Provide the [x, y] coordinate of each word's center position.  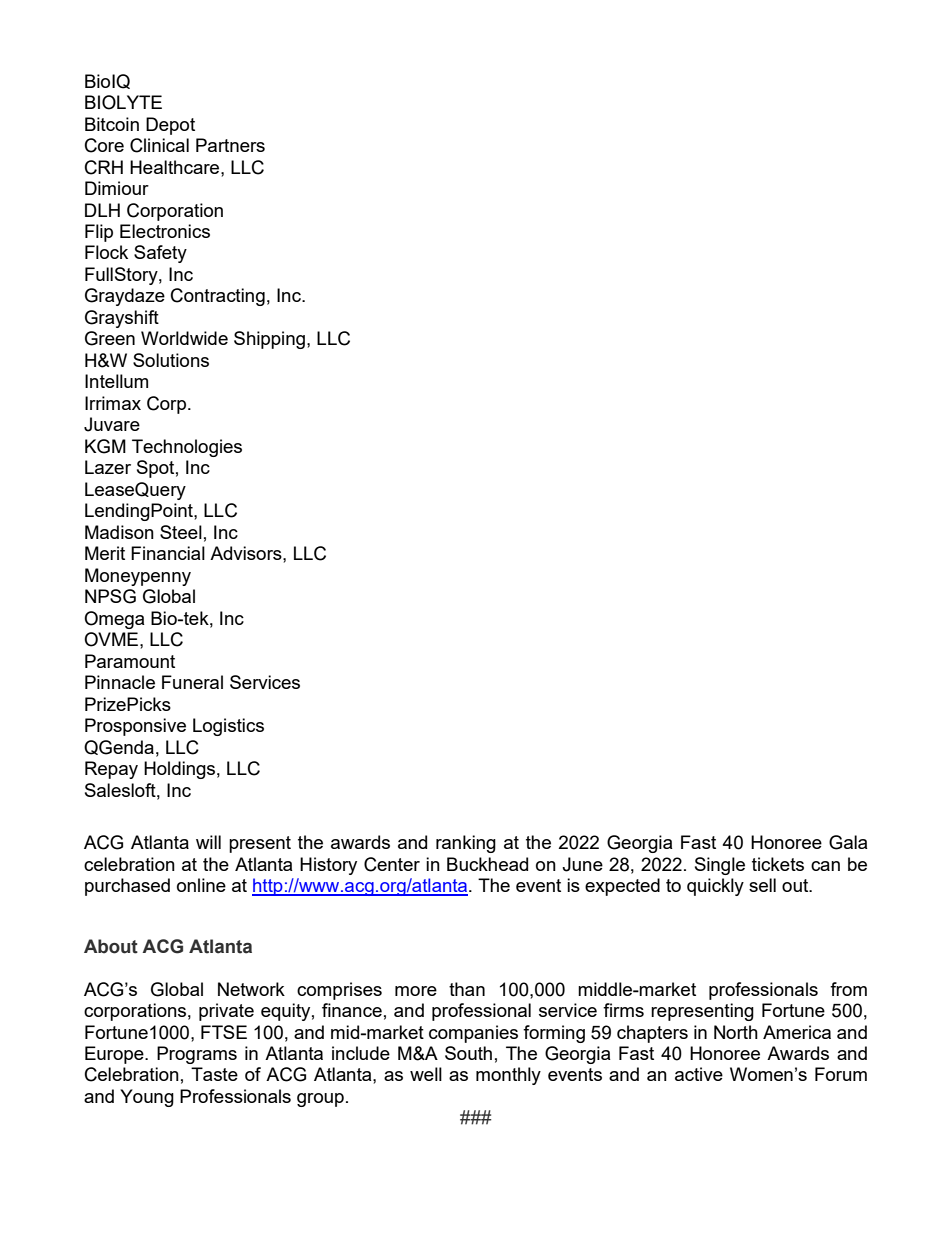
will [208, 842]
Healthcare [176, 167]
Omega [114, 620]
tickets [778, 864]
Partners [230, 145]
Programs [197, 1055]
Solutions [171, 360]
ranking [466, 844]
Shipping [269, 340]
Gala [848, 842]
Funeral [192, 682]
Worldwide [184, 338]
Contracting [218, 297]
